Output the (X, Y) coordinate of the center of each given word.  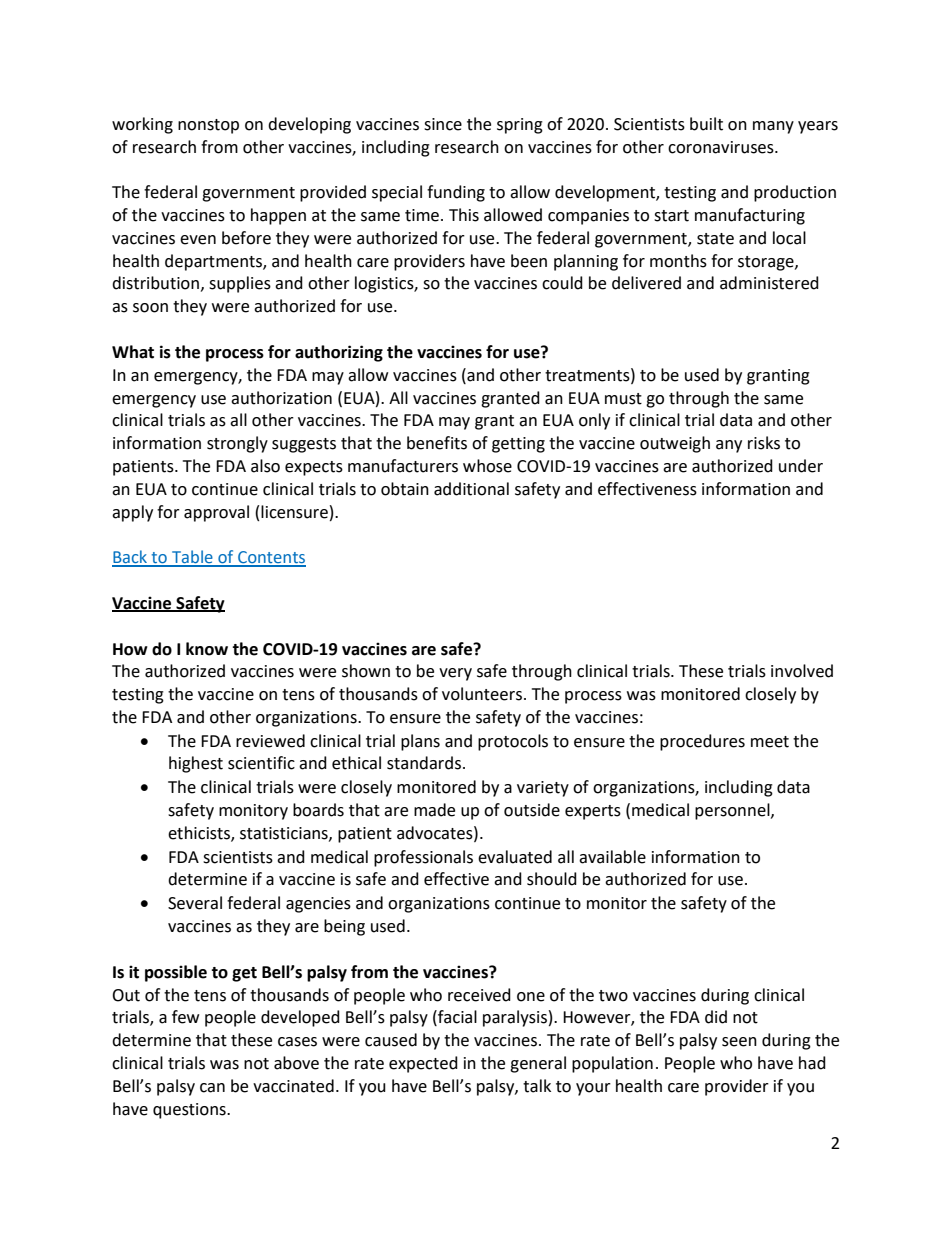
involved (802, 671)
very (455, 674)
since (443, 124)
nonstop (208, 126)
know (207, 649)
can (212, 1088)
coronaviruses (722, 147)
